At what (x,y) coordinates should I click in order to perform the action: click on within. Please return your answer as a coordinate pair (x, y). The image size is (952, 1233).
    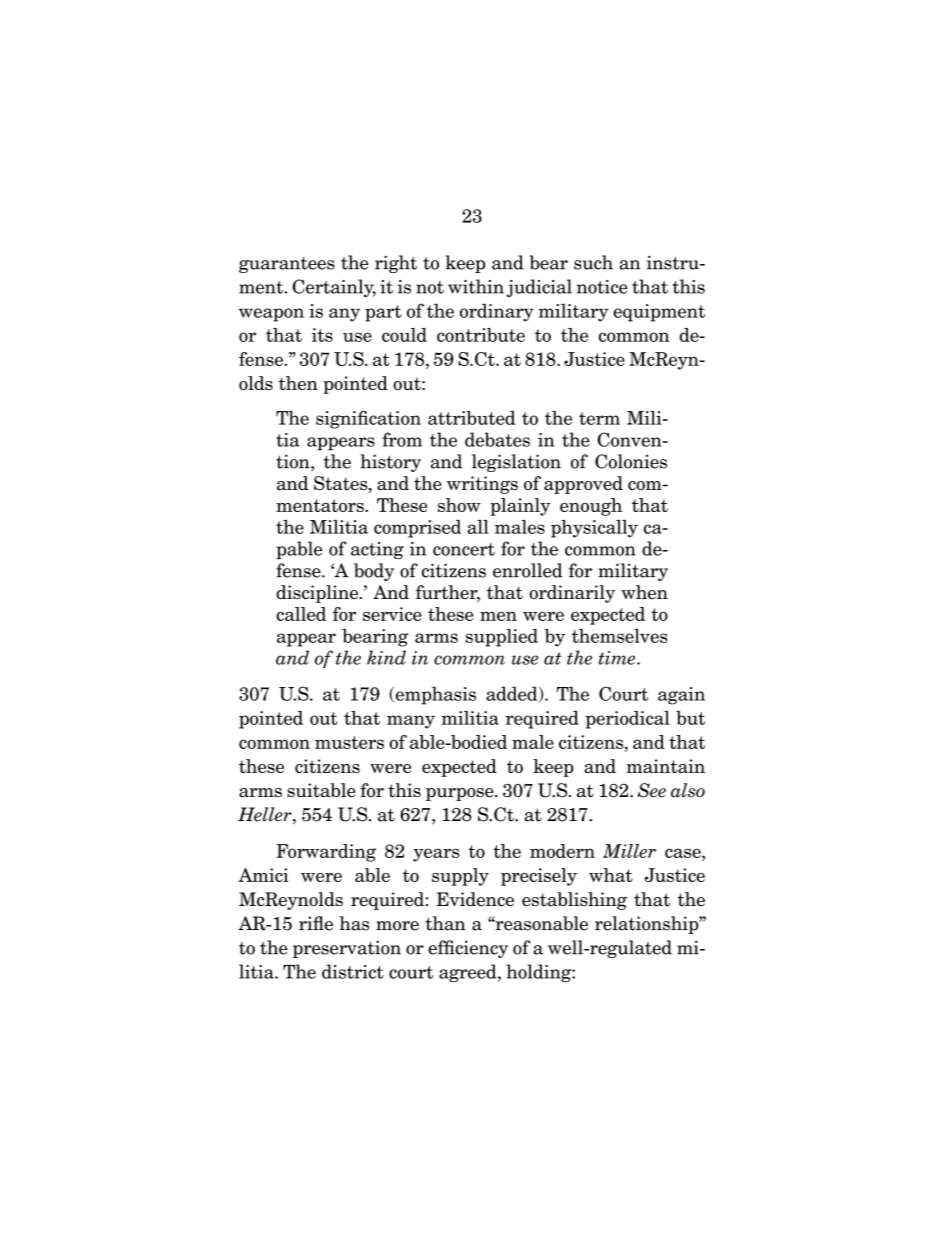
    Looking at the image, I should click on (476, 286).
